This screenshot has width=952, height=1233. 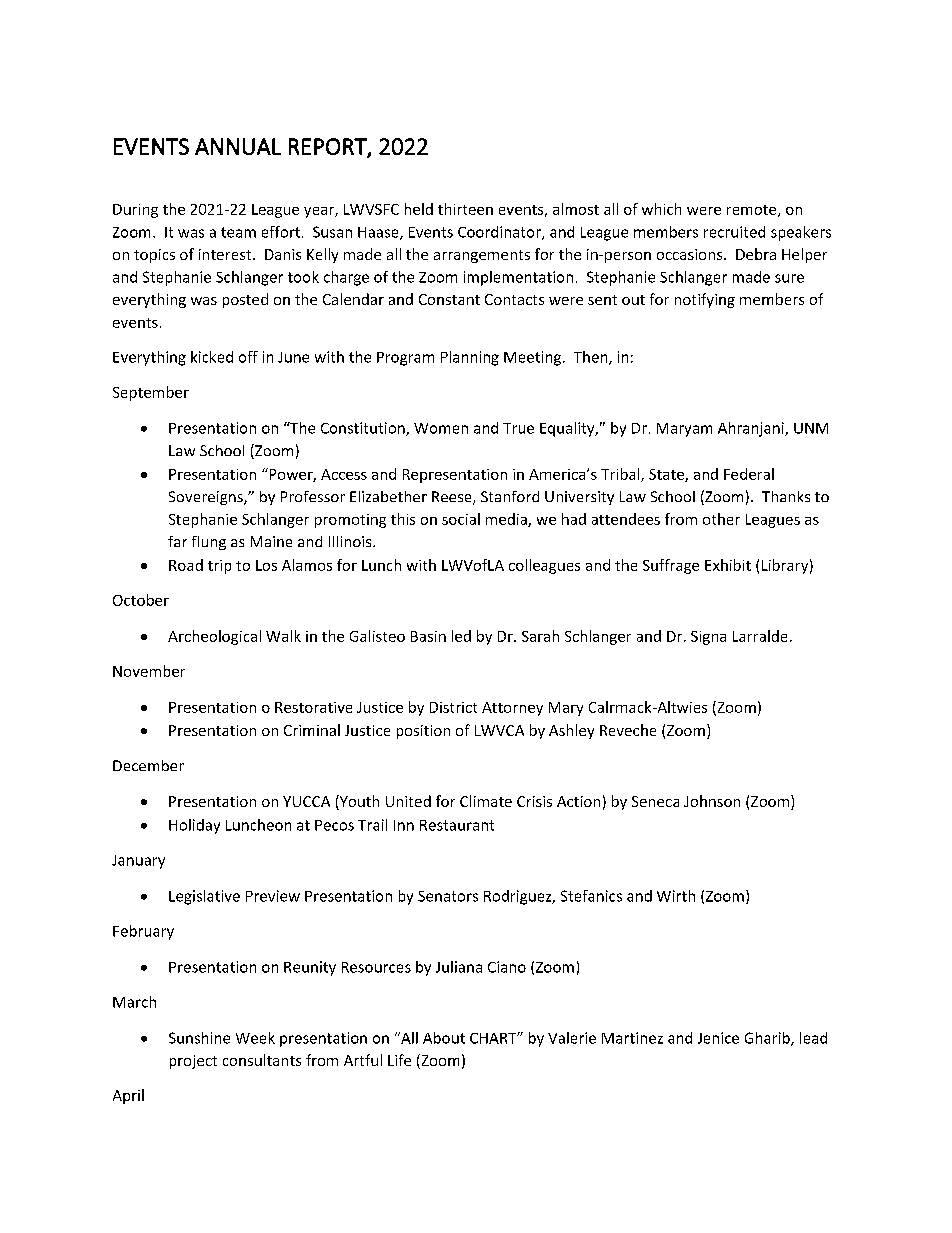 What do you see at coordinates (238, 146) in the screenshot?
I see `ANNUAL` at bounding box center [238, 146].
